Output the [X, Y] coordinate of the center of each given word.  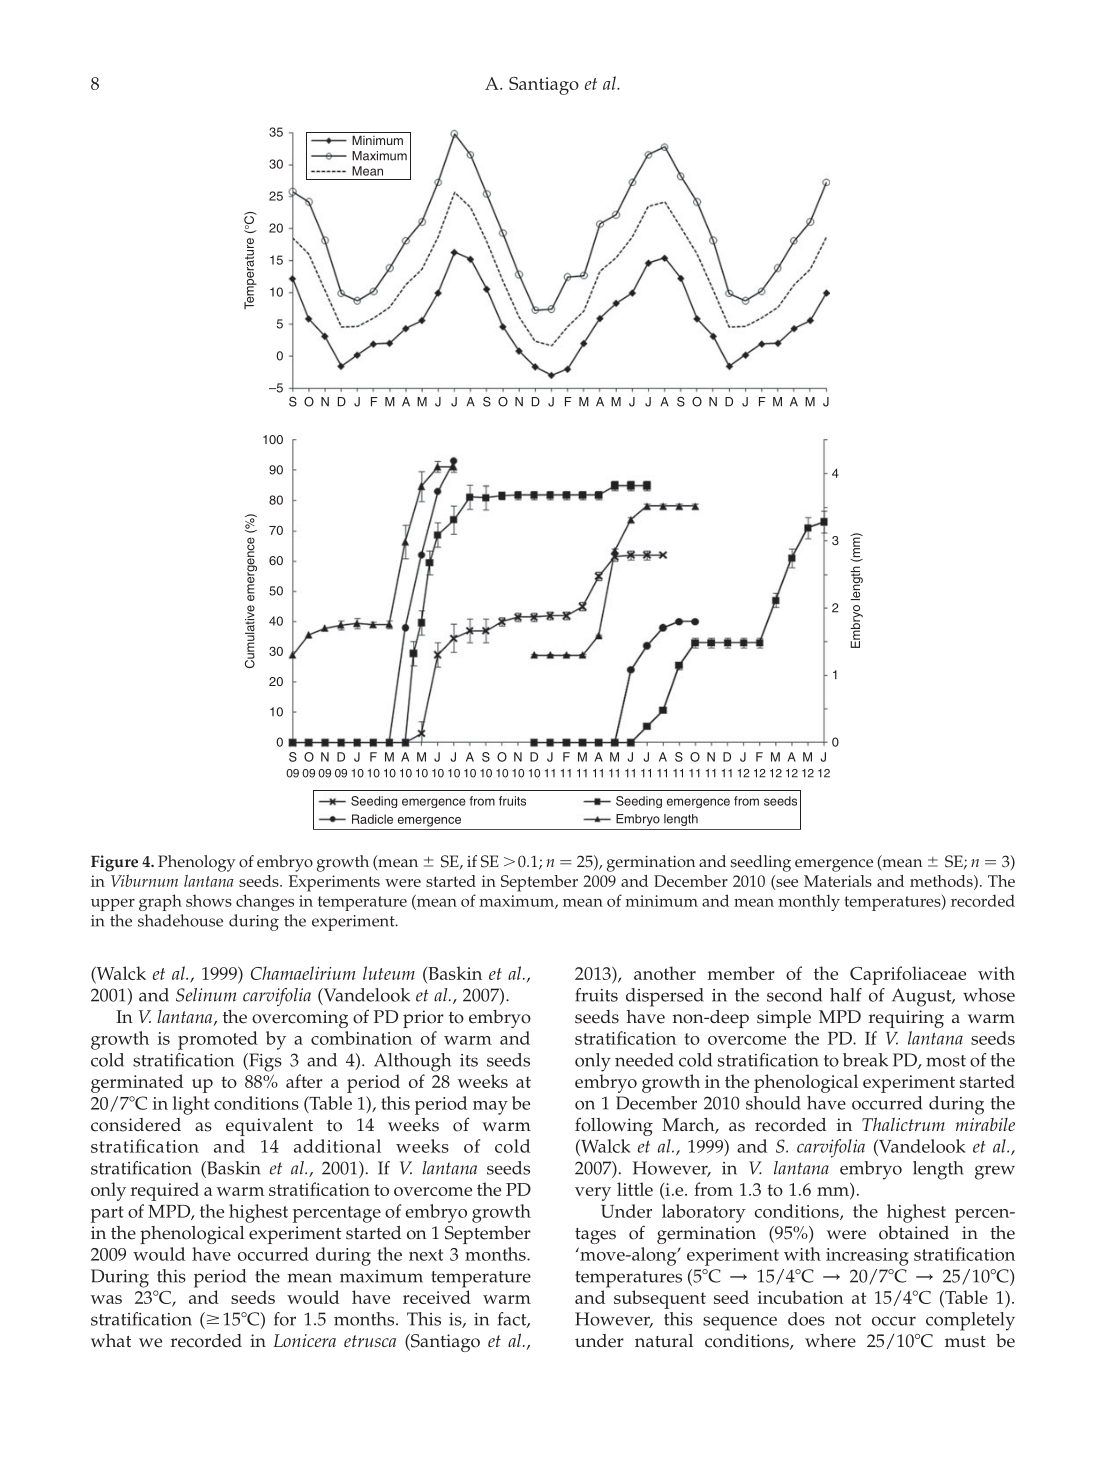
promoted [218, 1040]
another [665, 973]
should [773, 1103]
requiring [906, 1019]
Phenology [196, 863]
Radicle [372, 819]
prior [423, 1019]
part [107, 1214]
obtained [914, 1233]
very [593, 1194]
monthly [809, 902]
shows [209, 900]
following [614, 1126]
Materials [838, 881]
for [285, 1319]
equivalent [269, 1127]
